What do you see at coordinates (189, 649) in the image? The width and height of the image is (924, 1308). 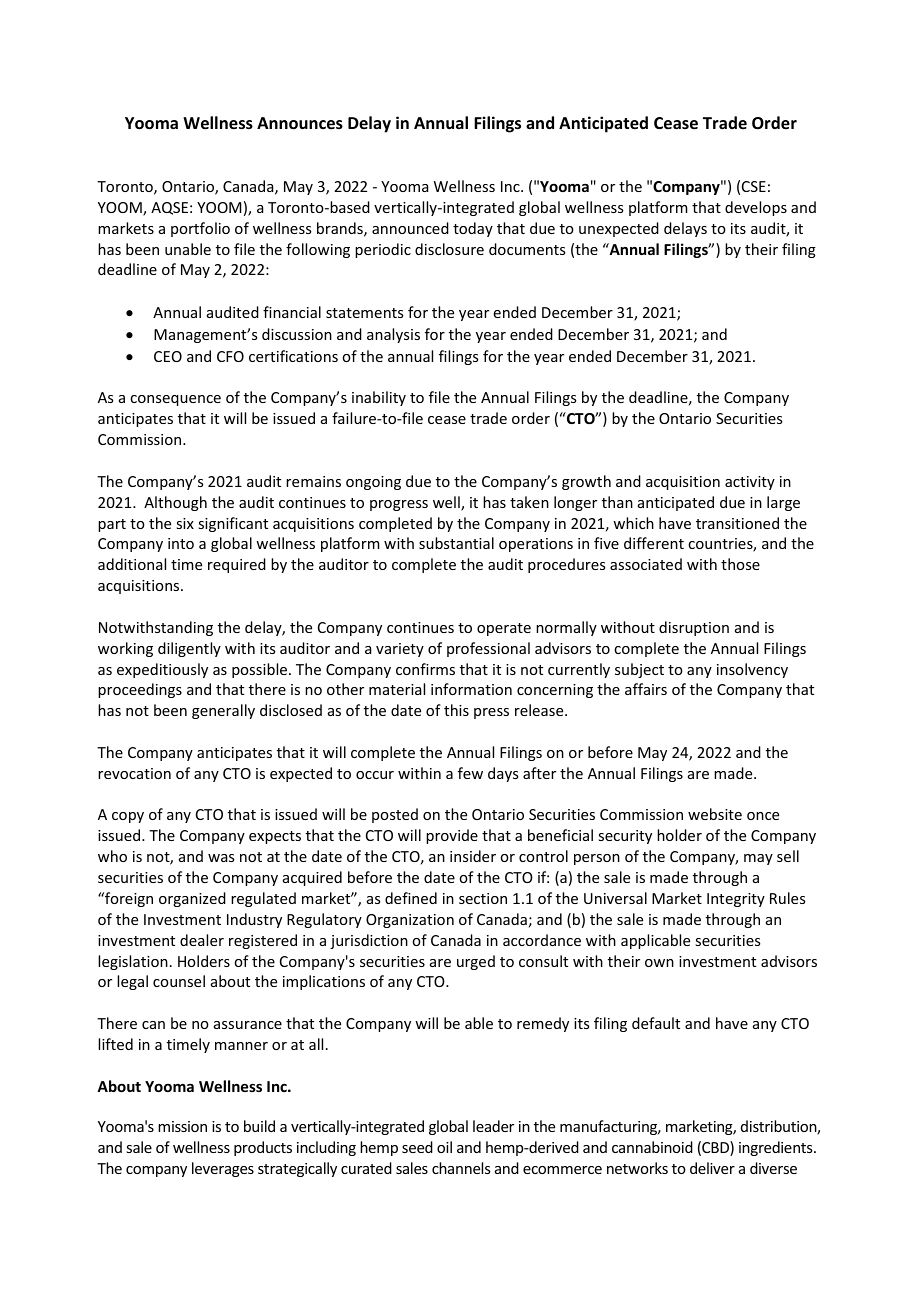 I see `diligently` at bounding box center [189, 649].
